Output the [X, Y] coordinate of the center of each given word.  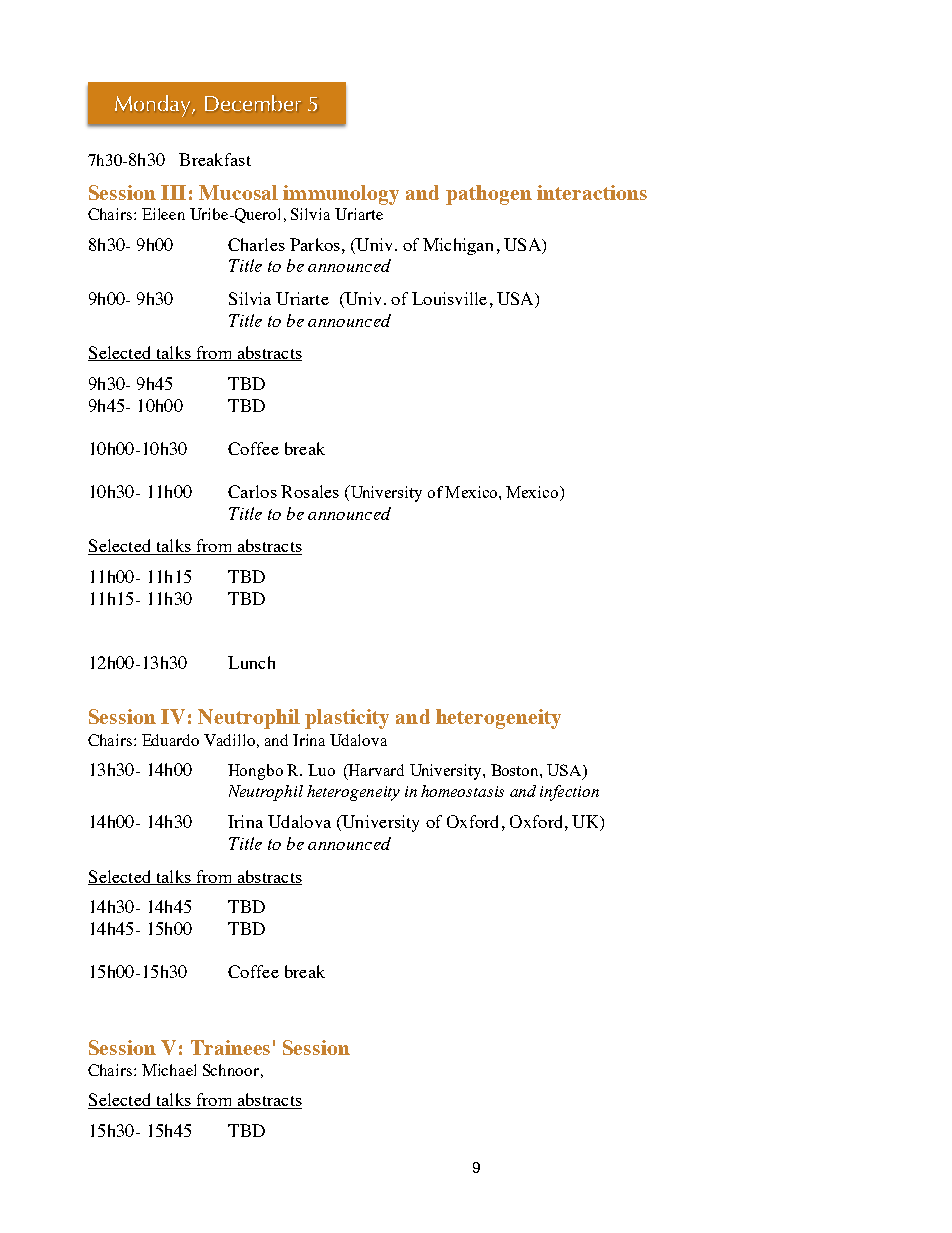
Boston [516, 770]
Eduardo [170, 740]
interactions [592, 192]
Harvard [375, 770]
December [253, 103]
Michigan [458, 246]
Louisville [449, 298]
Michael [169, 1070]
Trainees [230, 1047]
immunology [341, 195]
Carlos [252, 491]
